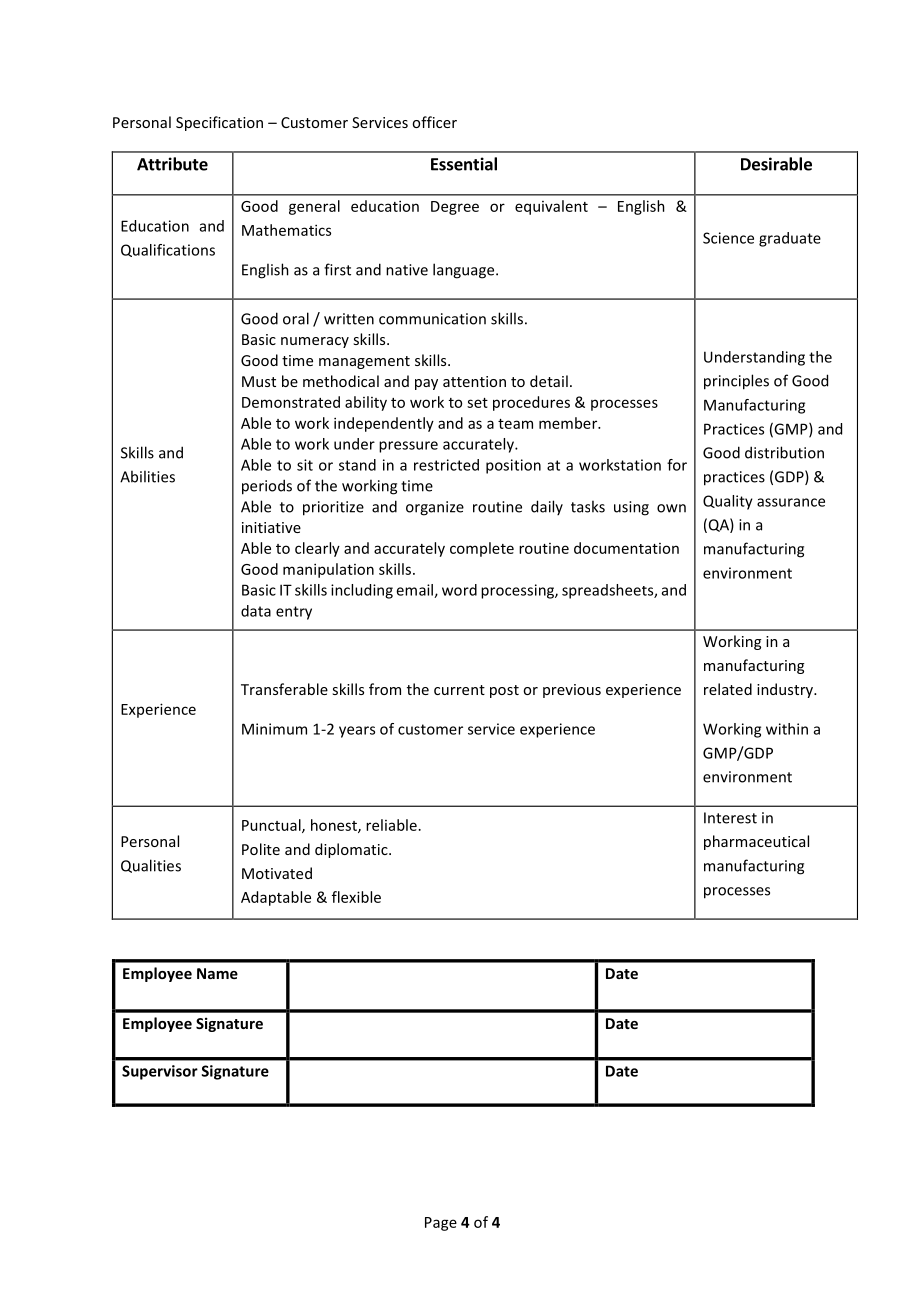 This screenshot has height=1308, width=924. Describe the element at coordinates (730, 818) in the screenshot. I see `Interest` at that location.
